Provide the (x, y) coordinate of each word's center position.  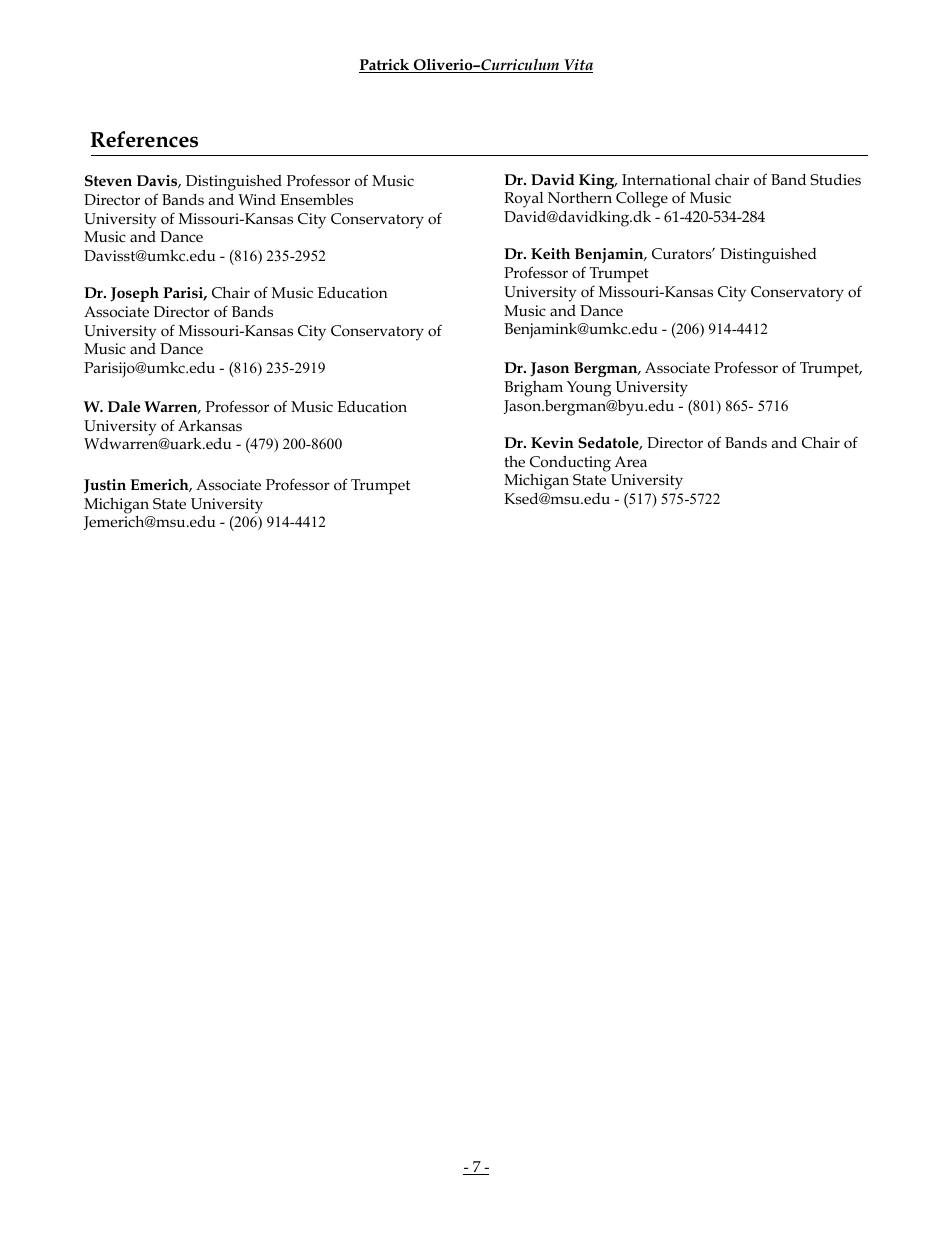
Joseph (134, 294)
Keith (550, 253)
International (666, 180)
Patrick (385, 66)
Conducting (570, 463)
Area (630, 461)
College (642, 201)
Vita (577, 66)
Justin (105, 486)
